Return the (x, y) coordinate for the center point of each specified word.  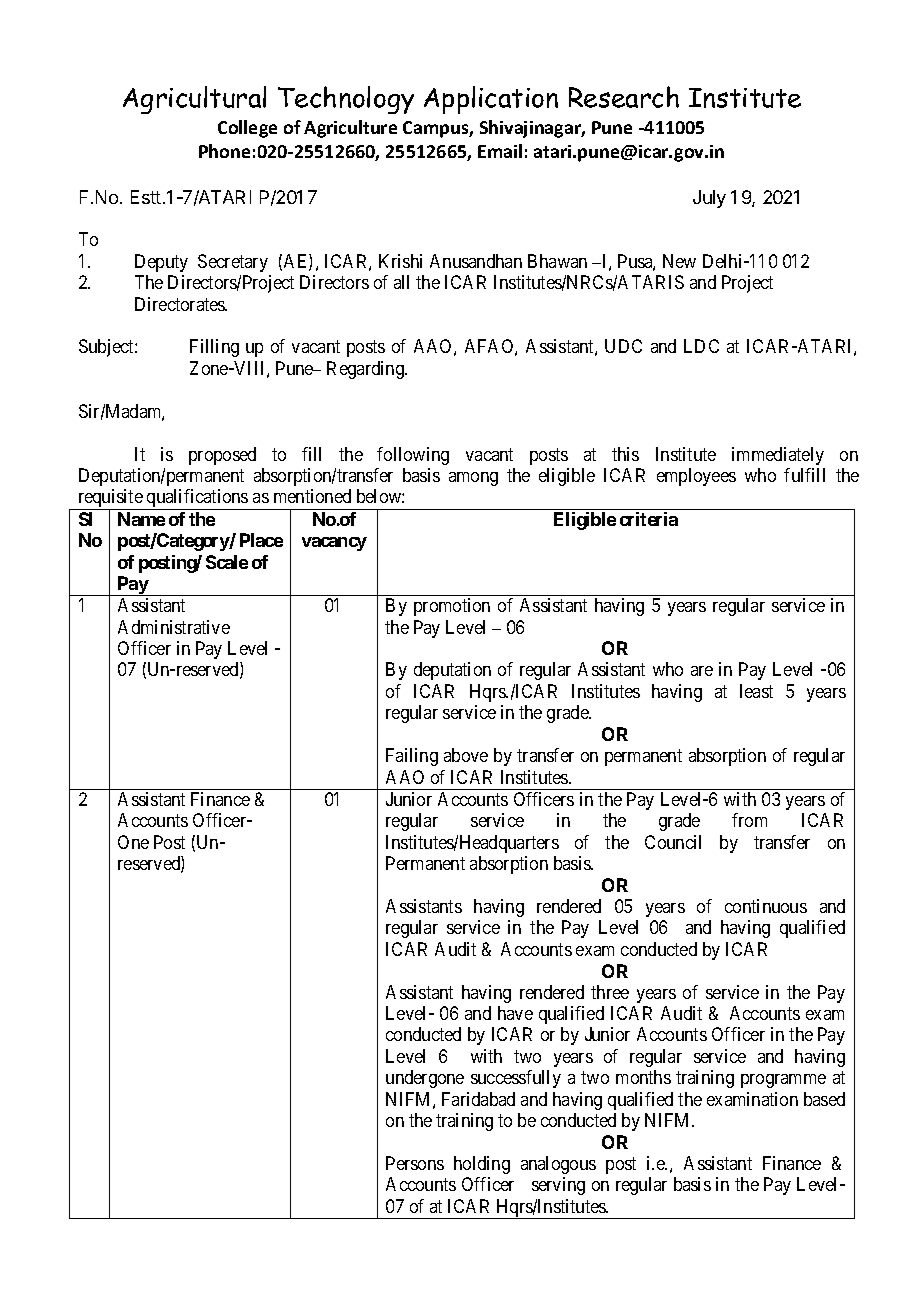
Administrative (174, 627)
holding (482, 1165)
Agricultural (194, 100)
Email (500, 151)
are (702, 671)
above (466, 755)
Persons (415, 1163)
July (709, 199)
